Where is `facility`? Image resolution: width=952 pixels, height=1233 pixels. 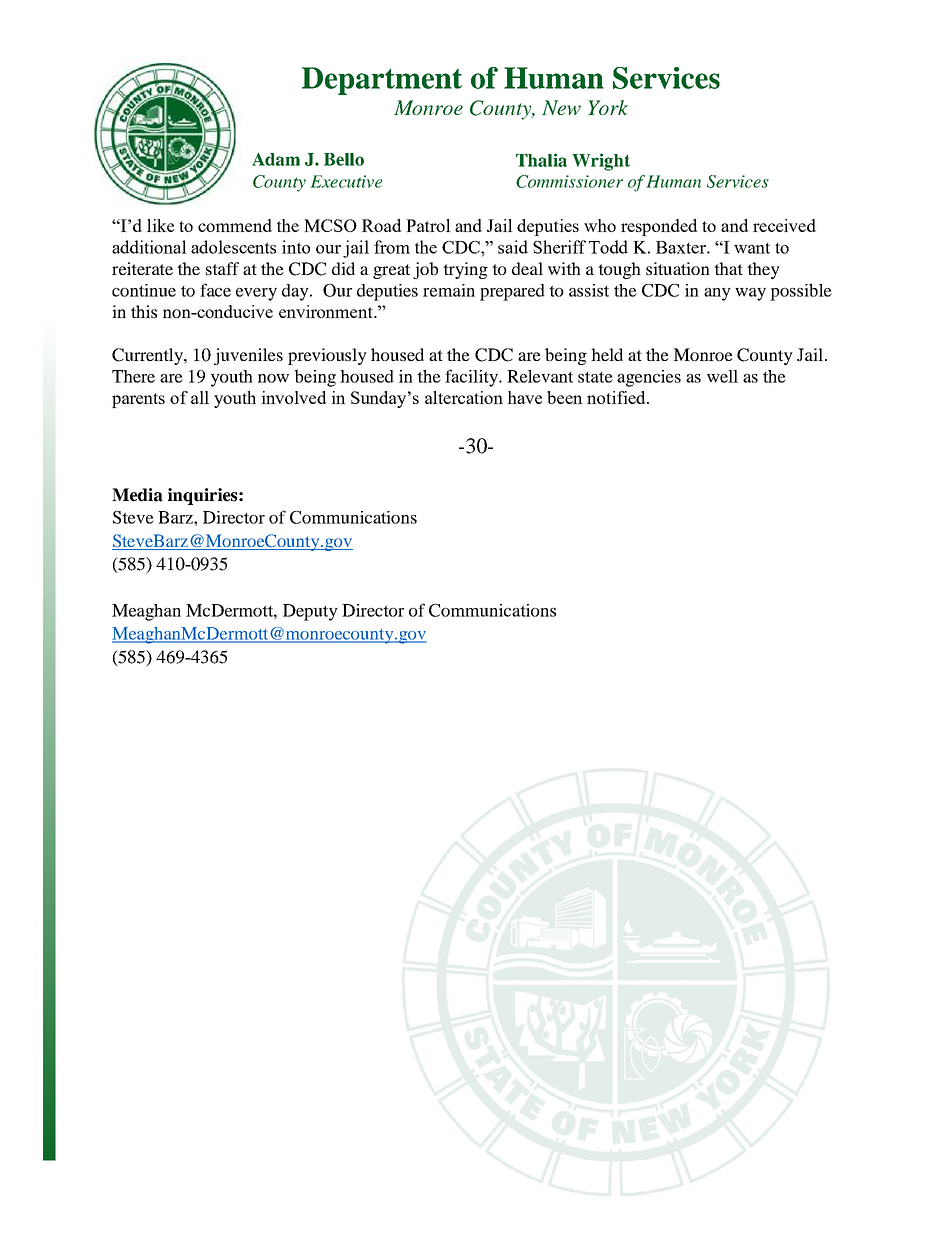
facility is located at coordinates (472, 378).
